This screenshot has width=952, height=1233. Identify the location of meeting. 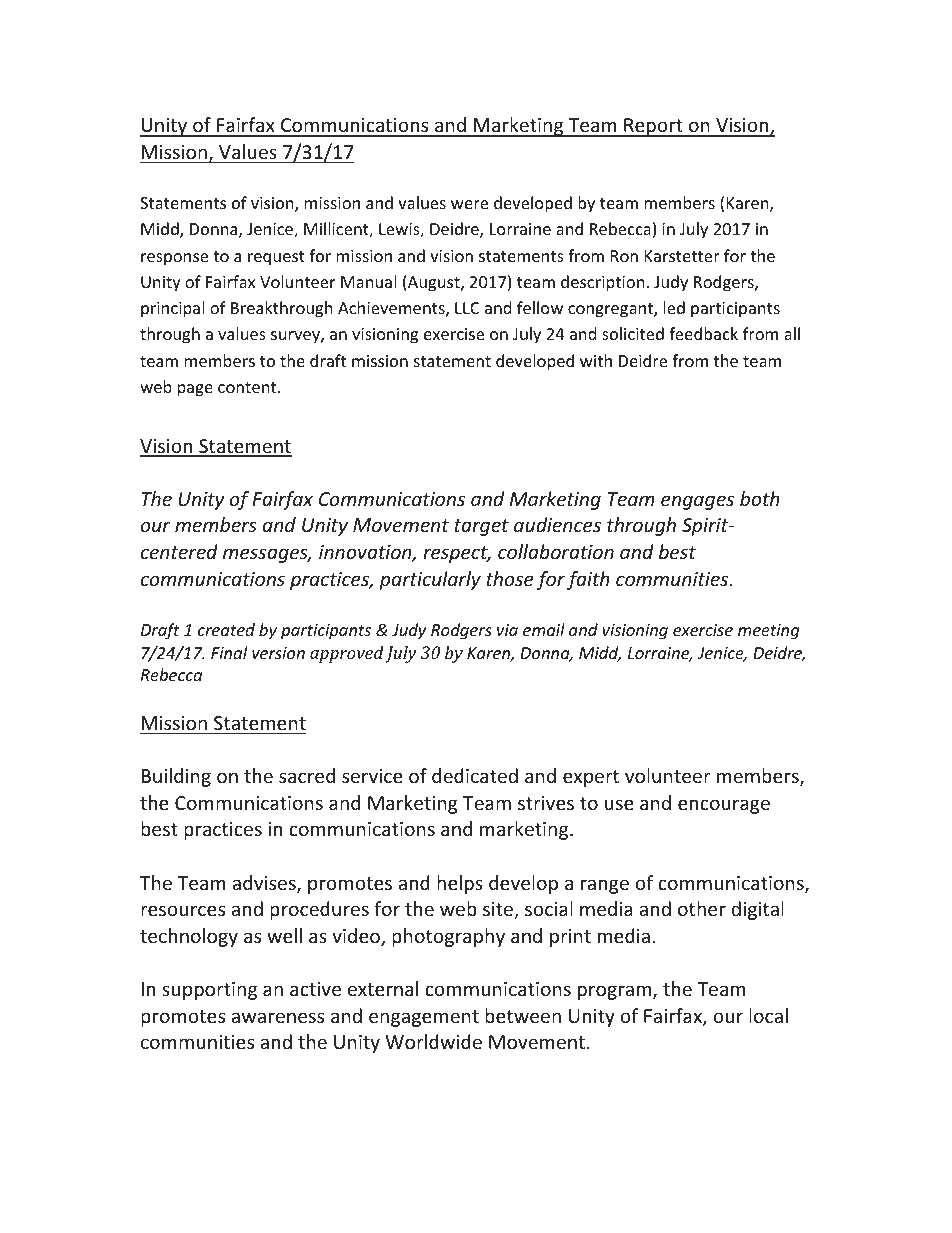
(768, 632).
